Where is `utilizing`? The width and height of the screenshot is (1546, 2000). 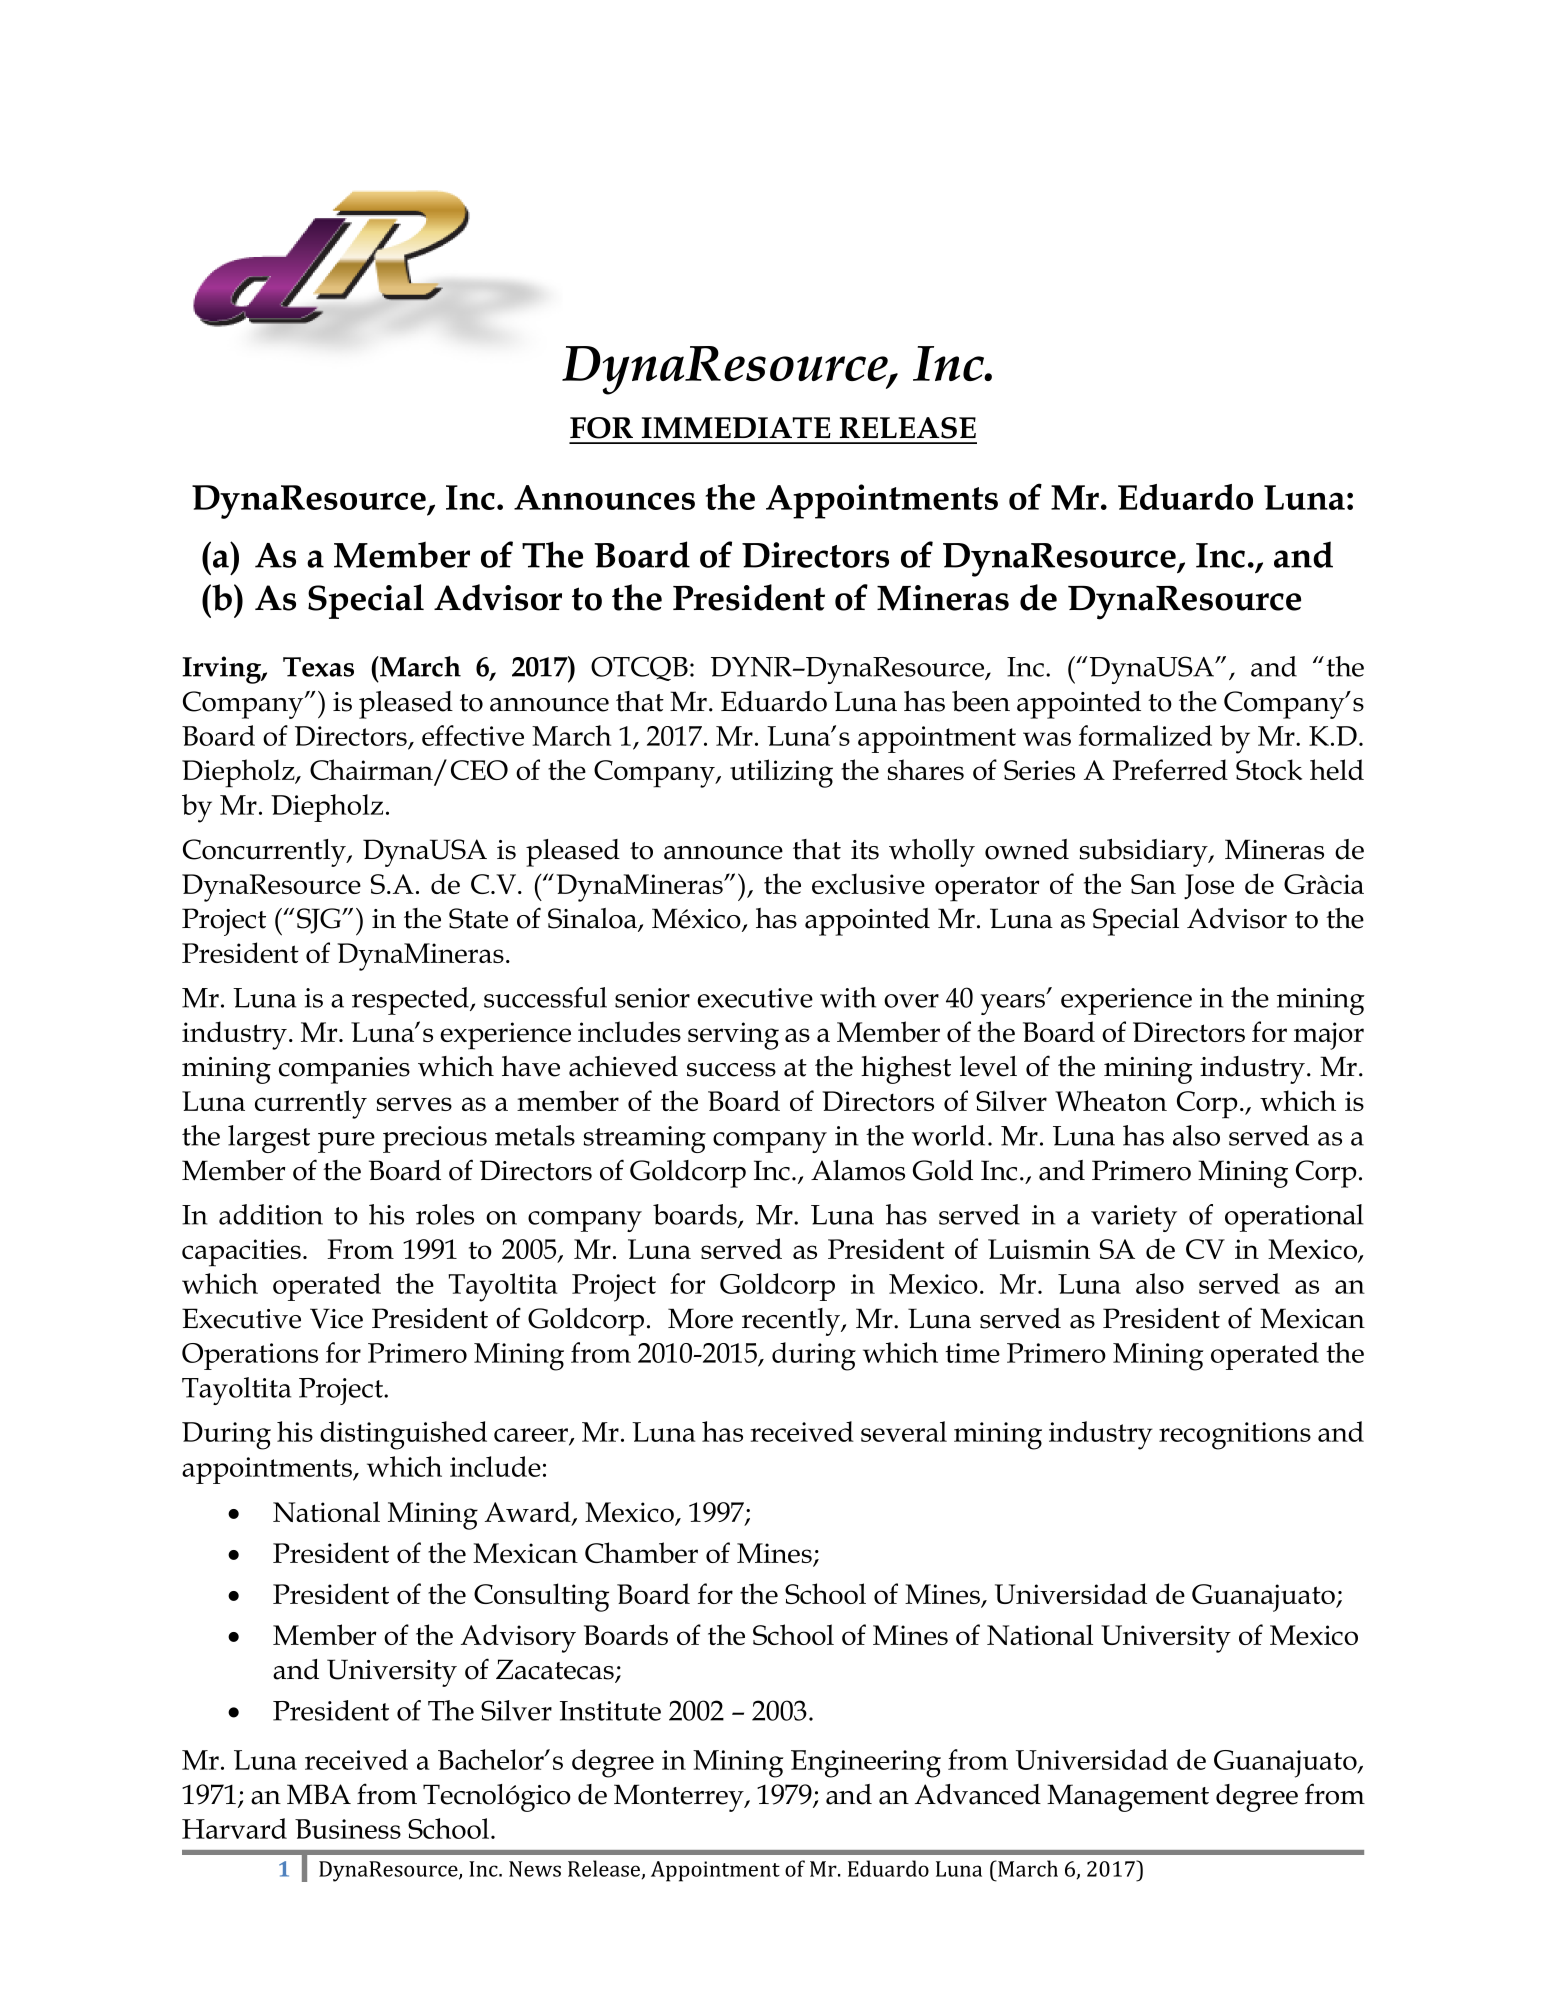 utilizing is located at coordinates (781, 773).
